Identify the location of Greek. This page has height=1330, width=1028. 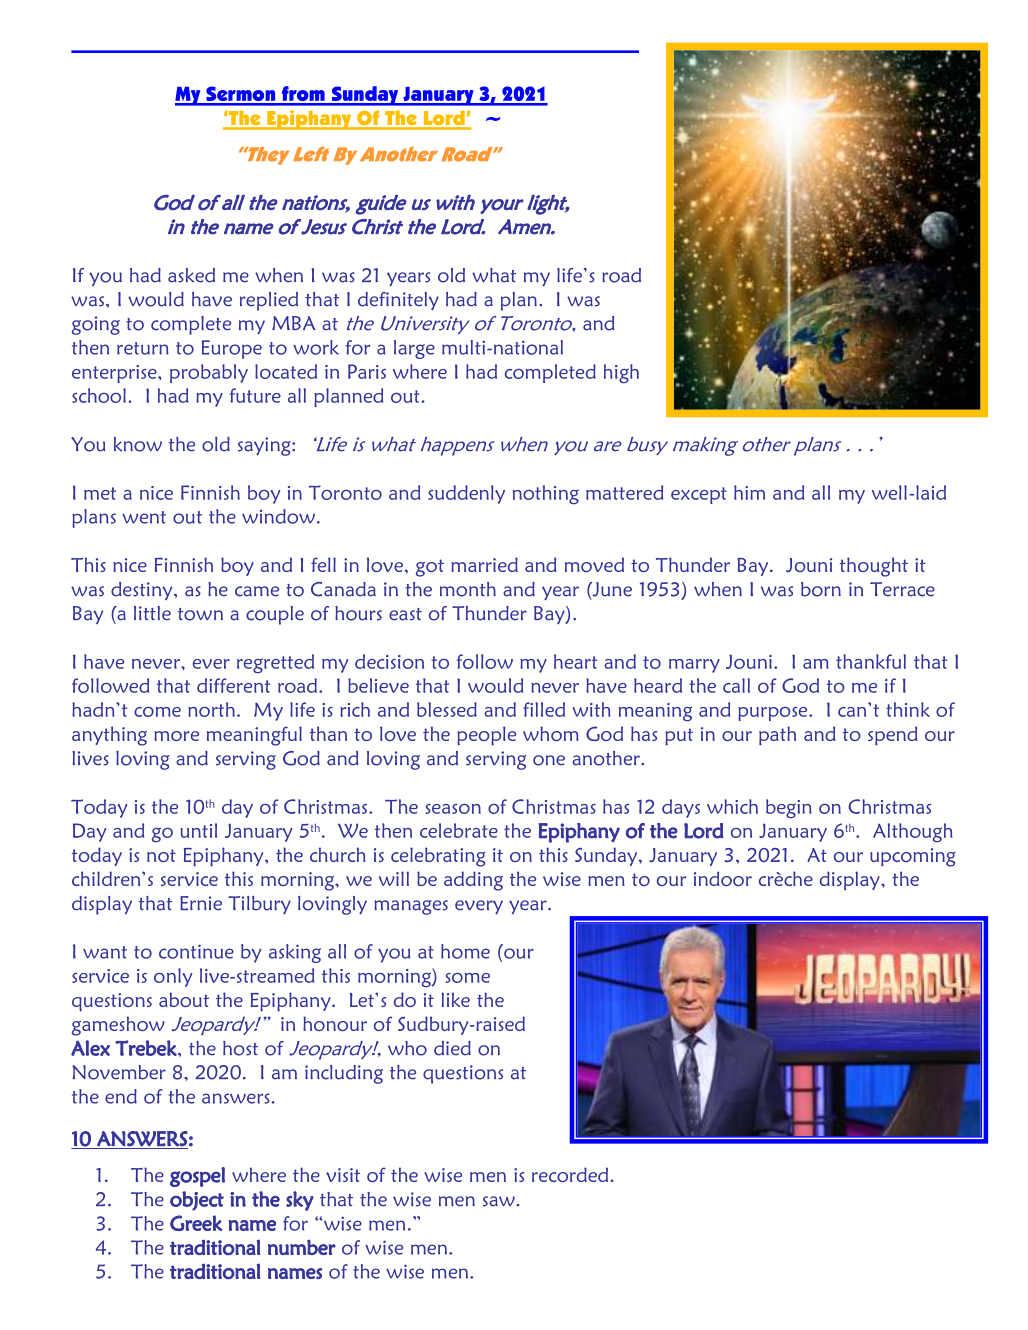
(196, 1223).
